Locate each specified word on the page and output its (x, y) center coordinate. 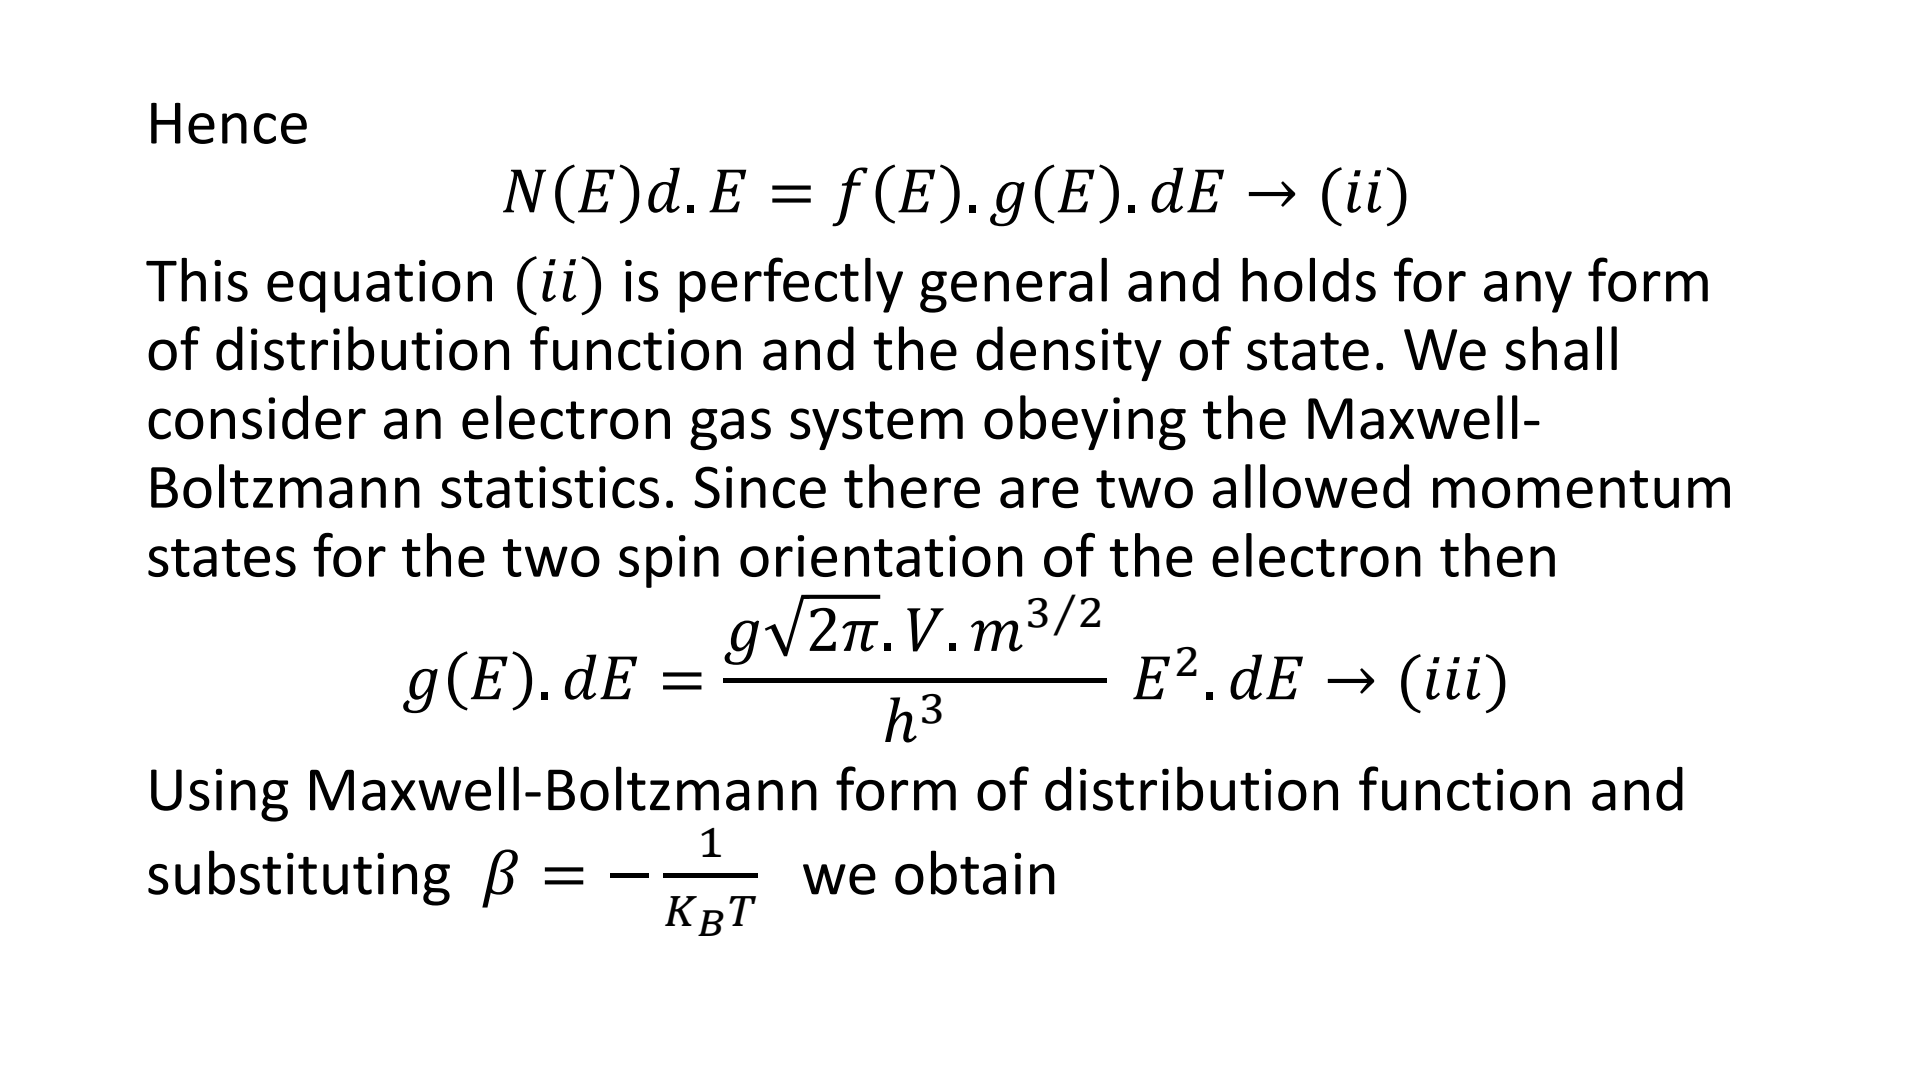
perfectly (791, 285)
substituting (299, 878)
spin (669, 561)
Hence (229, 123)
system (876, 425)
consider (257, 417)
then (1497, 555)
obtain (975, 872)
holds (1309, 280)
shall (1561, 348)
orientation (881, 556)
